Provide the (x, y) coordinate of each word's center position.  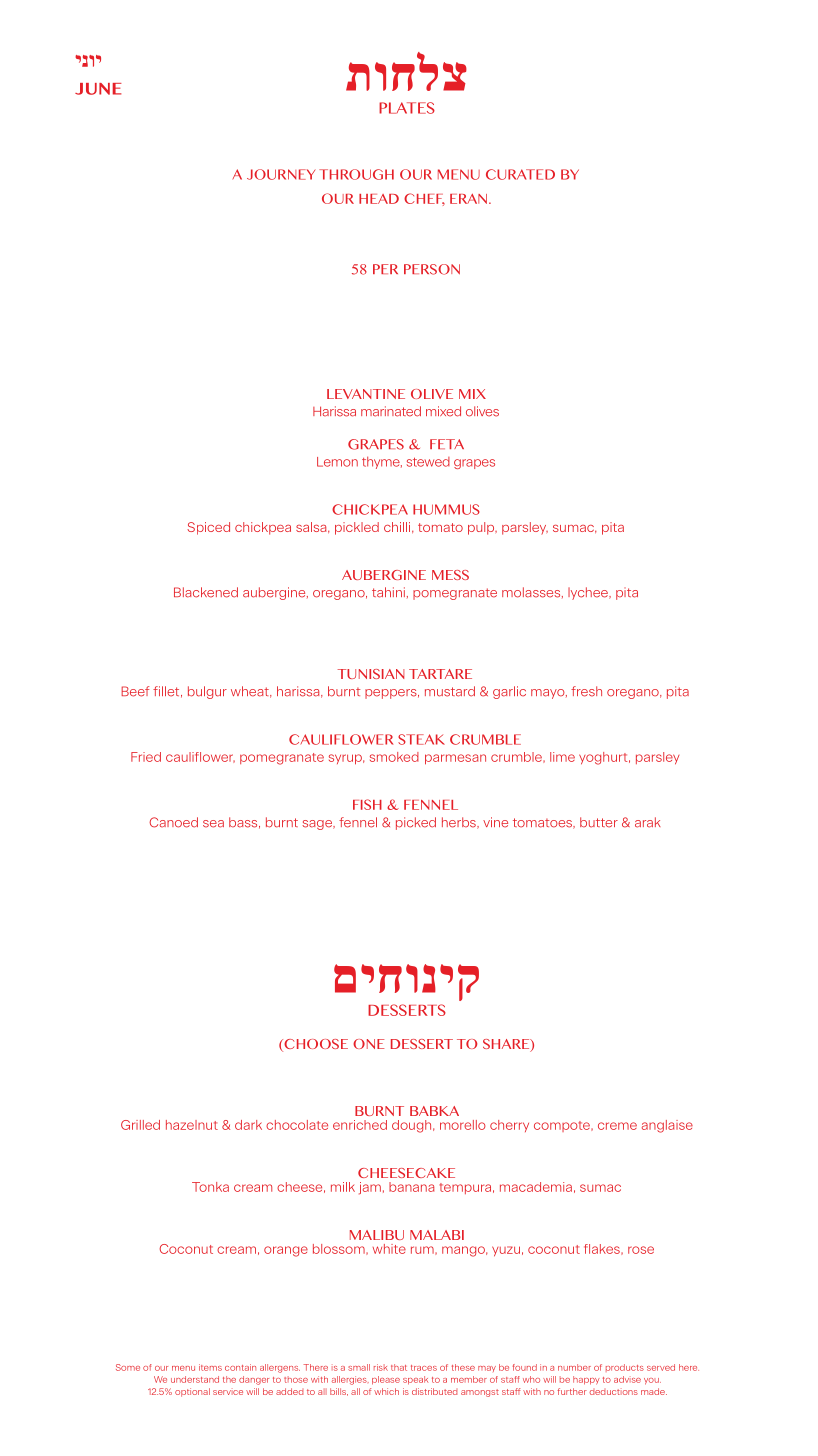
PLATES (407, 108)
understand (195, 1379)
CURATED (520, 174)
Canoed (173, 822)
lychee (589, 593)
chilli (398, 527)
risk (381, 1367)
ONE (368, 1044)
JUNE (98, 89)
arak (648, 822)
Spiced (208, 528)
